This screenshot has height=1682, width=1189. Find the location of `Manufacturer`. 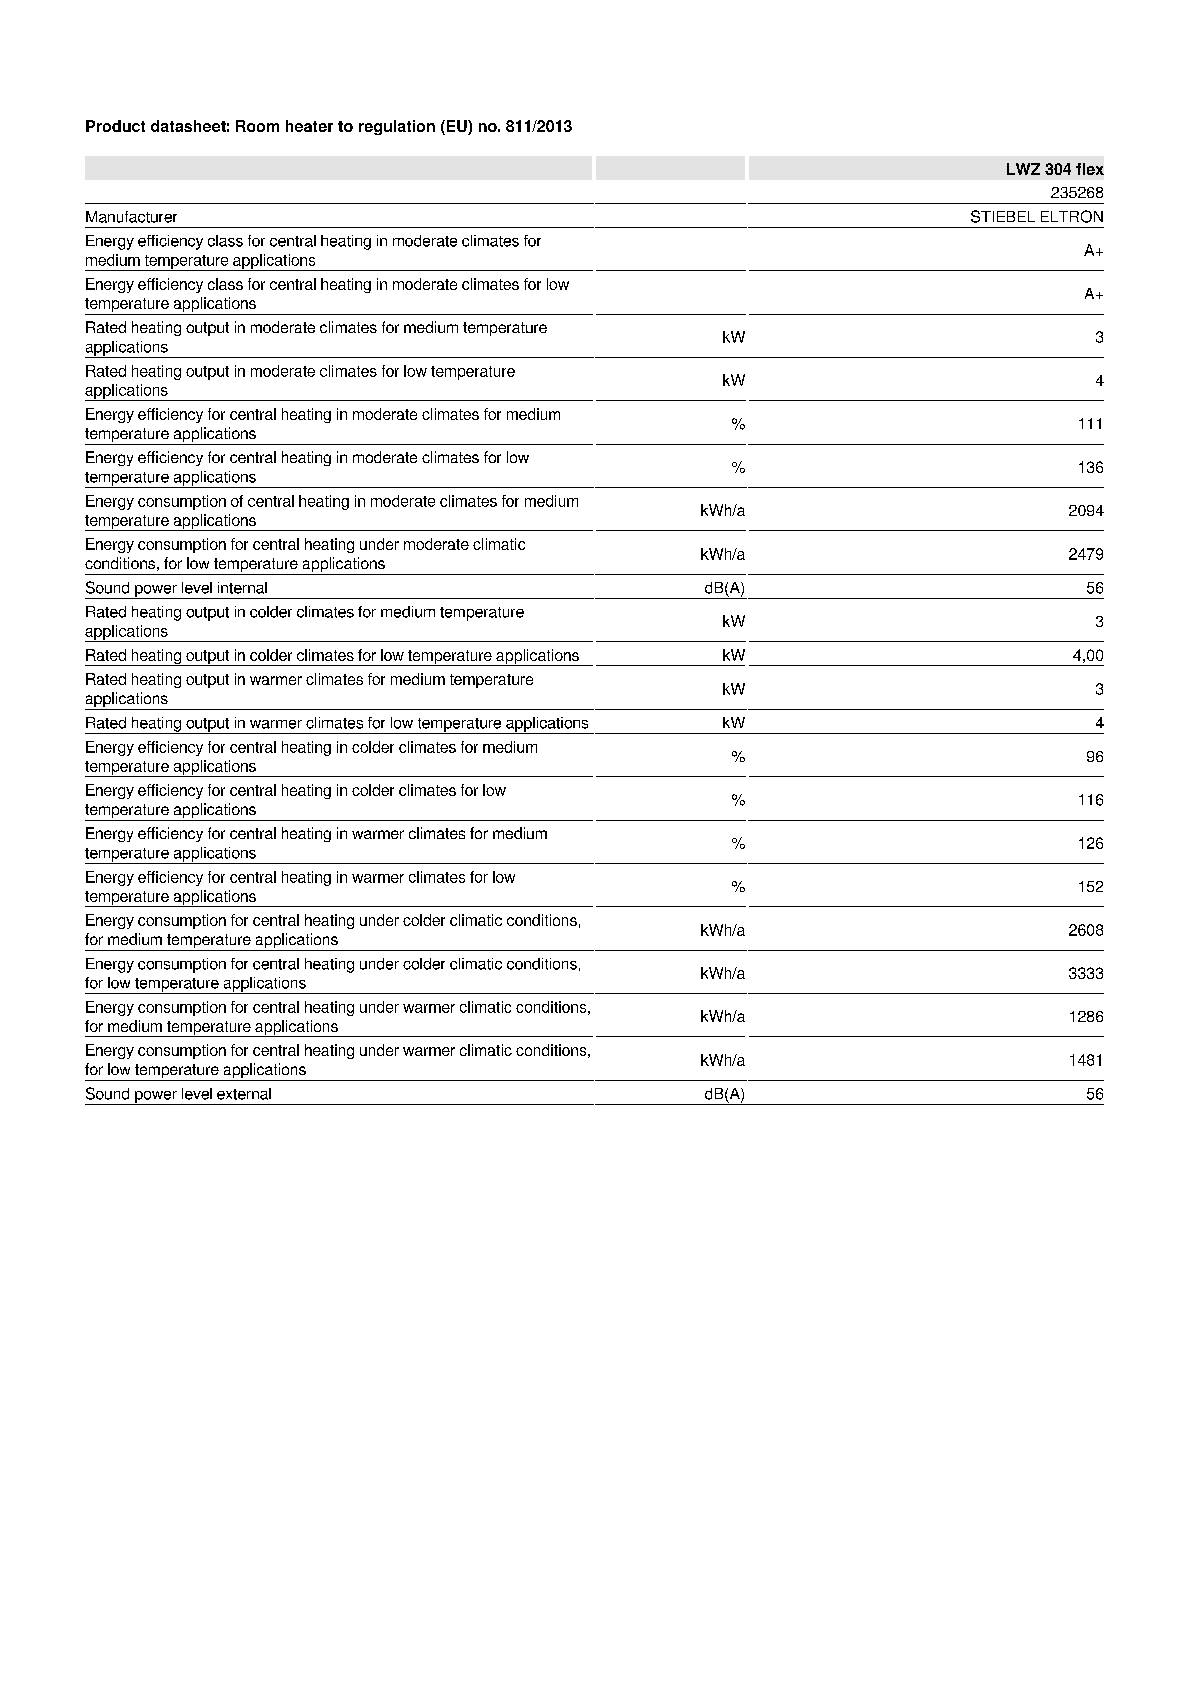

Manufacturer is located at coordinates (131, 217).
